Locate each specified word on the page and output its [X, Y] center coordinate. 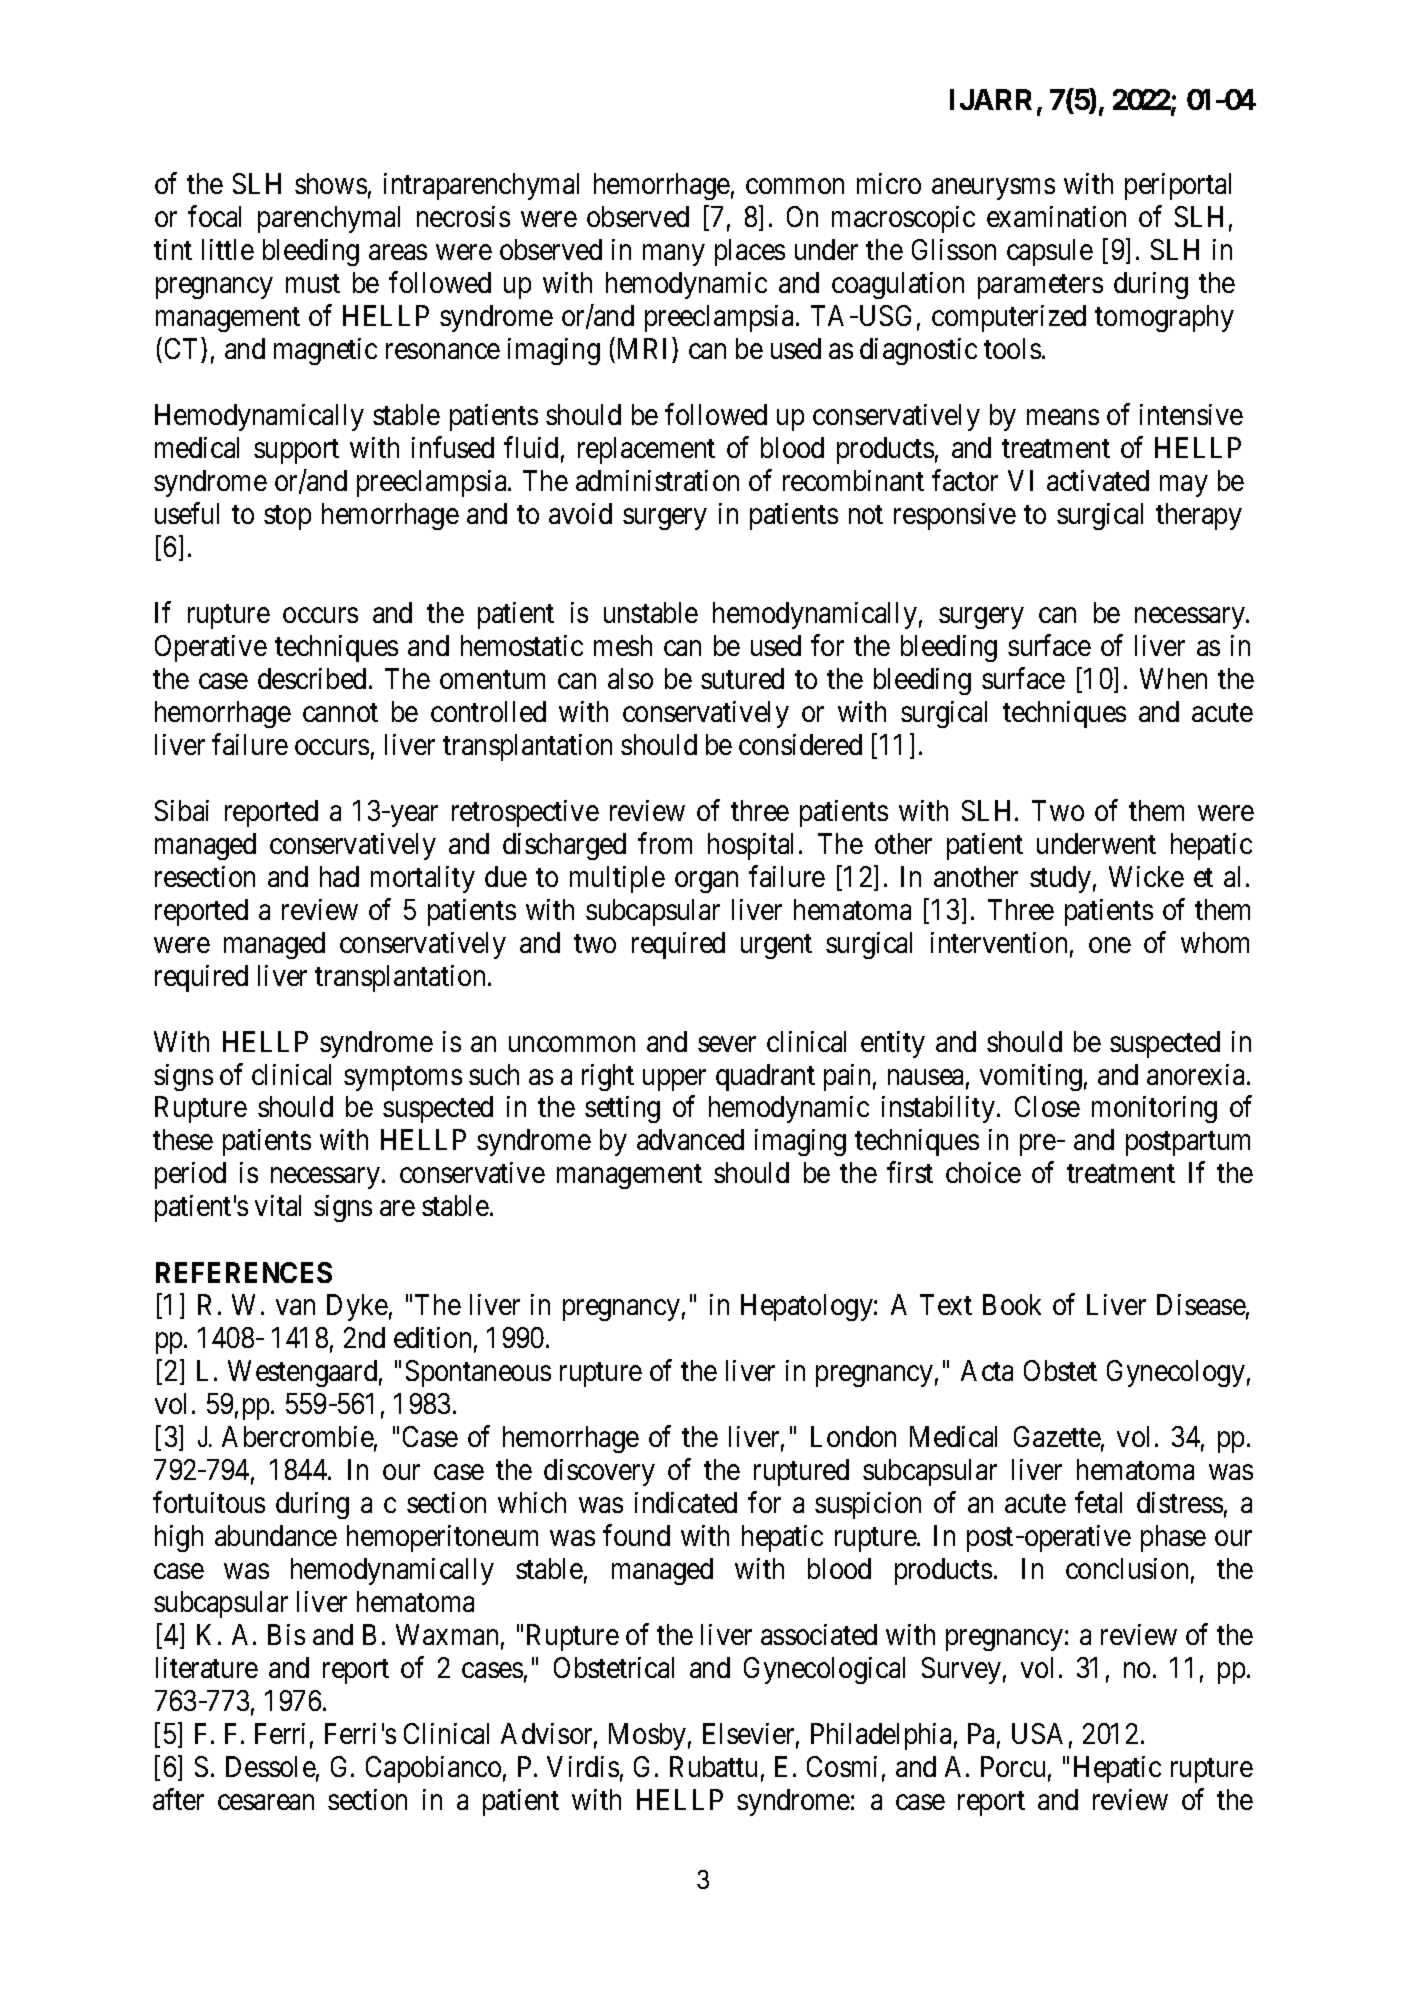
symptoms [403, 1078]
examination [1056, 216]
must [313, 284]
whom [1215, 942]
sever [727, 1044]
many [673, 255]
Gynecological [824, 1670]
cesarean [266, 1802]
